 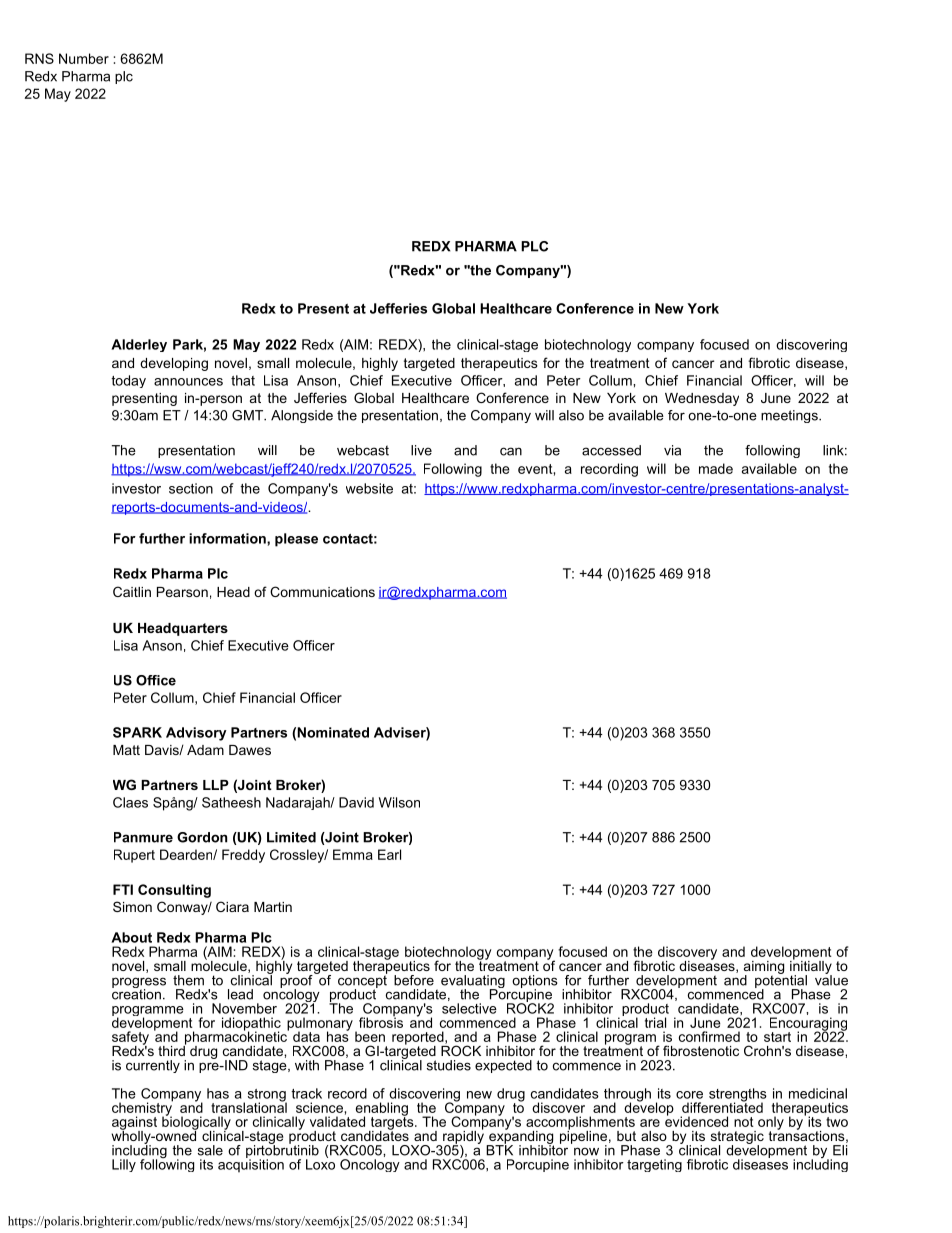 I want to click on Wednesday, so click(x=702, y=399).
